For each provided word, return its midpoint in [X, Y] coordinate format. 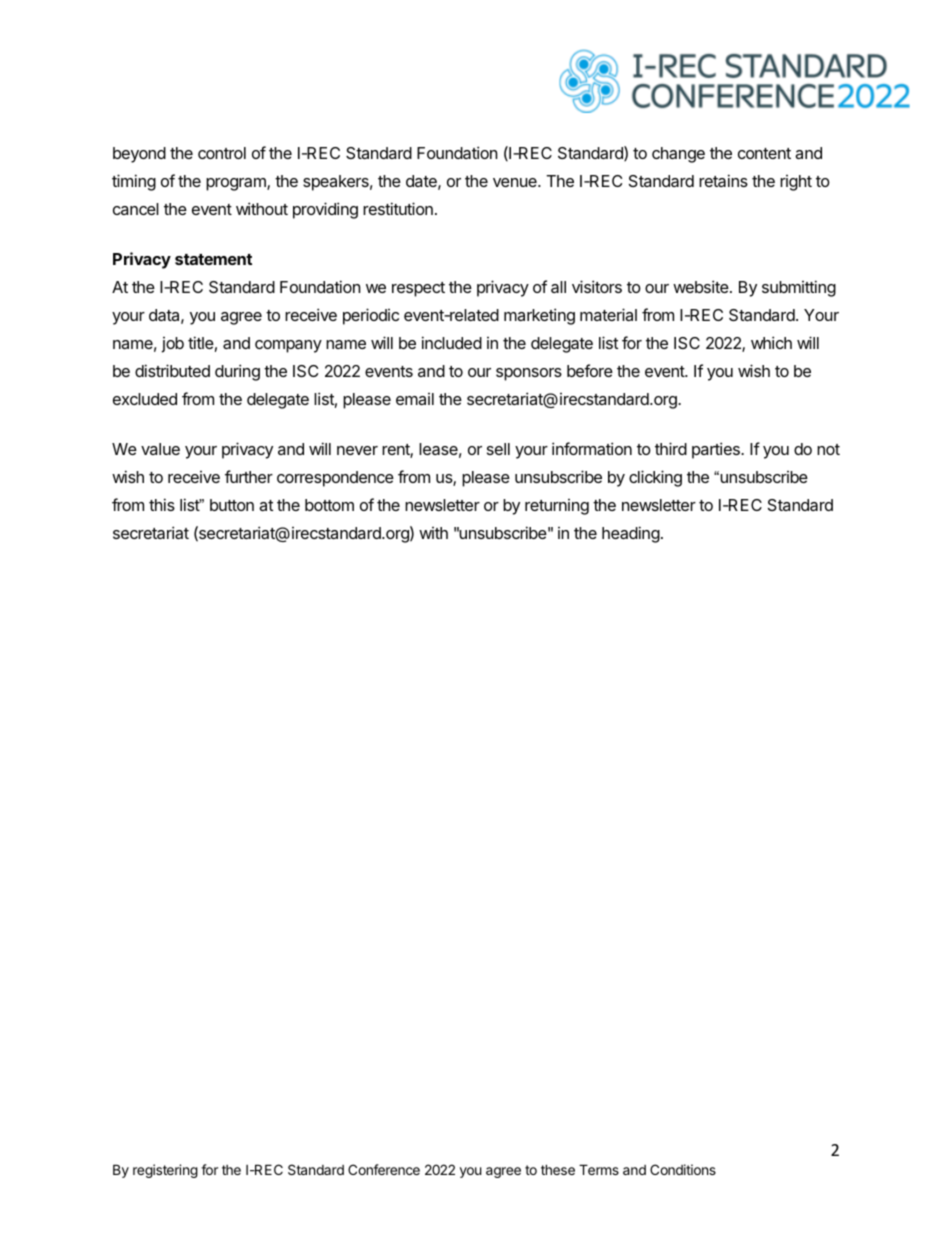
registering [165, 1171]
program [237, 184]
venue [516, 182]
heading [631, 534]
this [162, 504]
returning [557, 507]
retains [723, 180]
